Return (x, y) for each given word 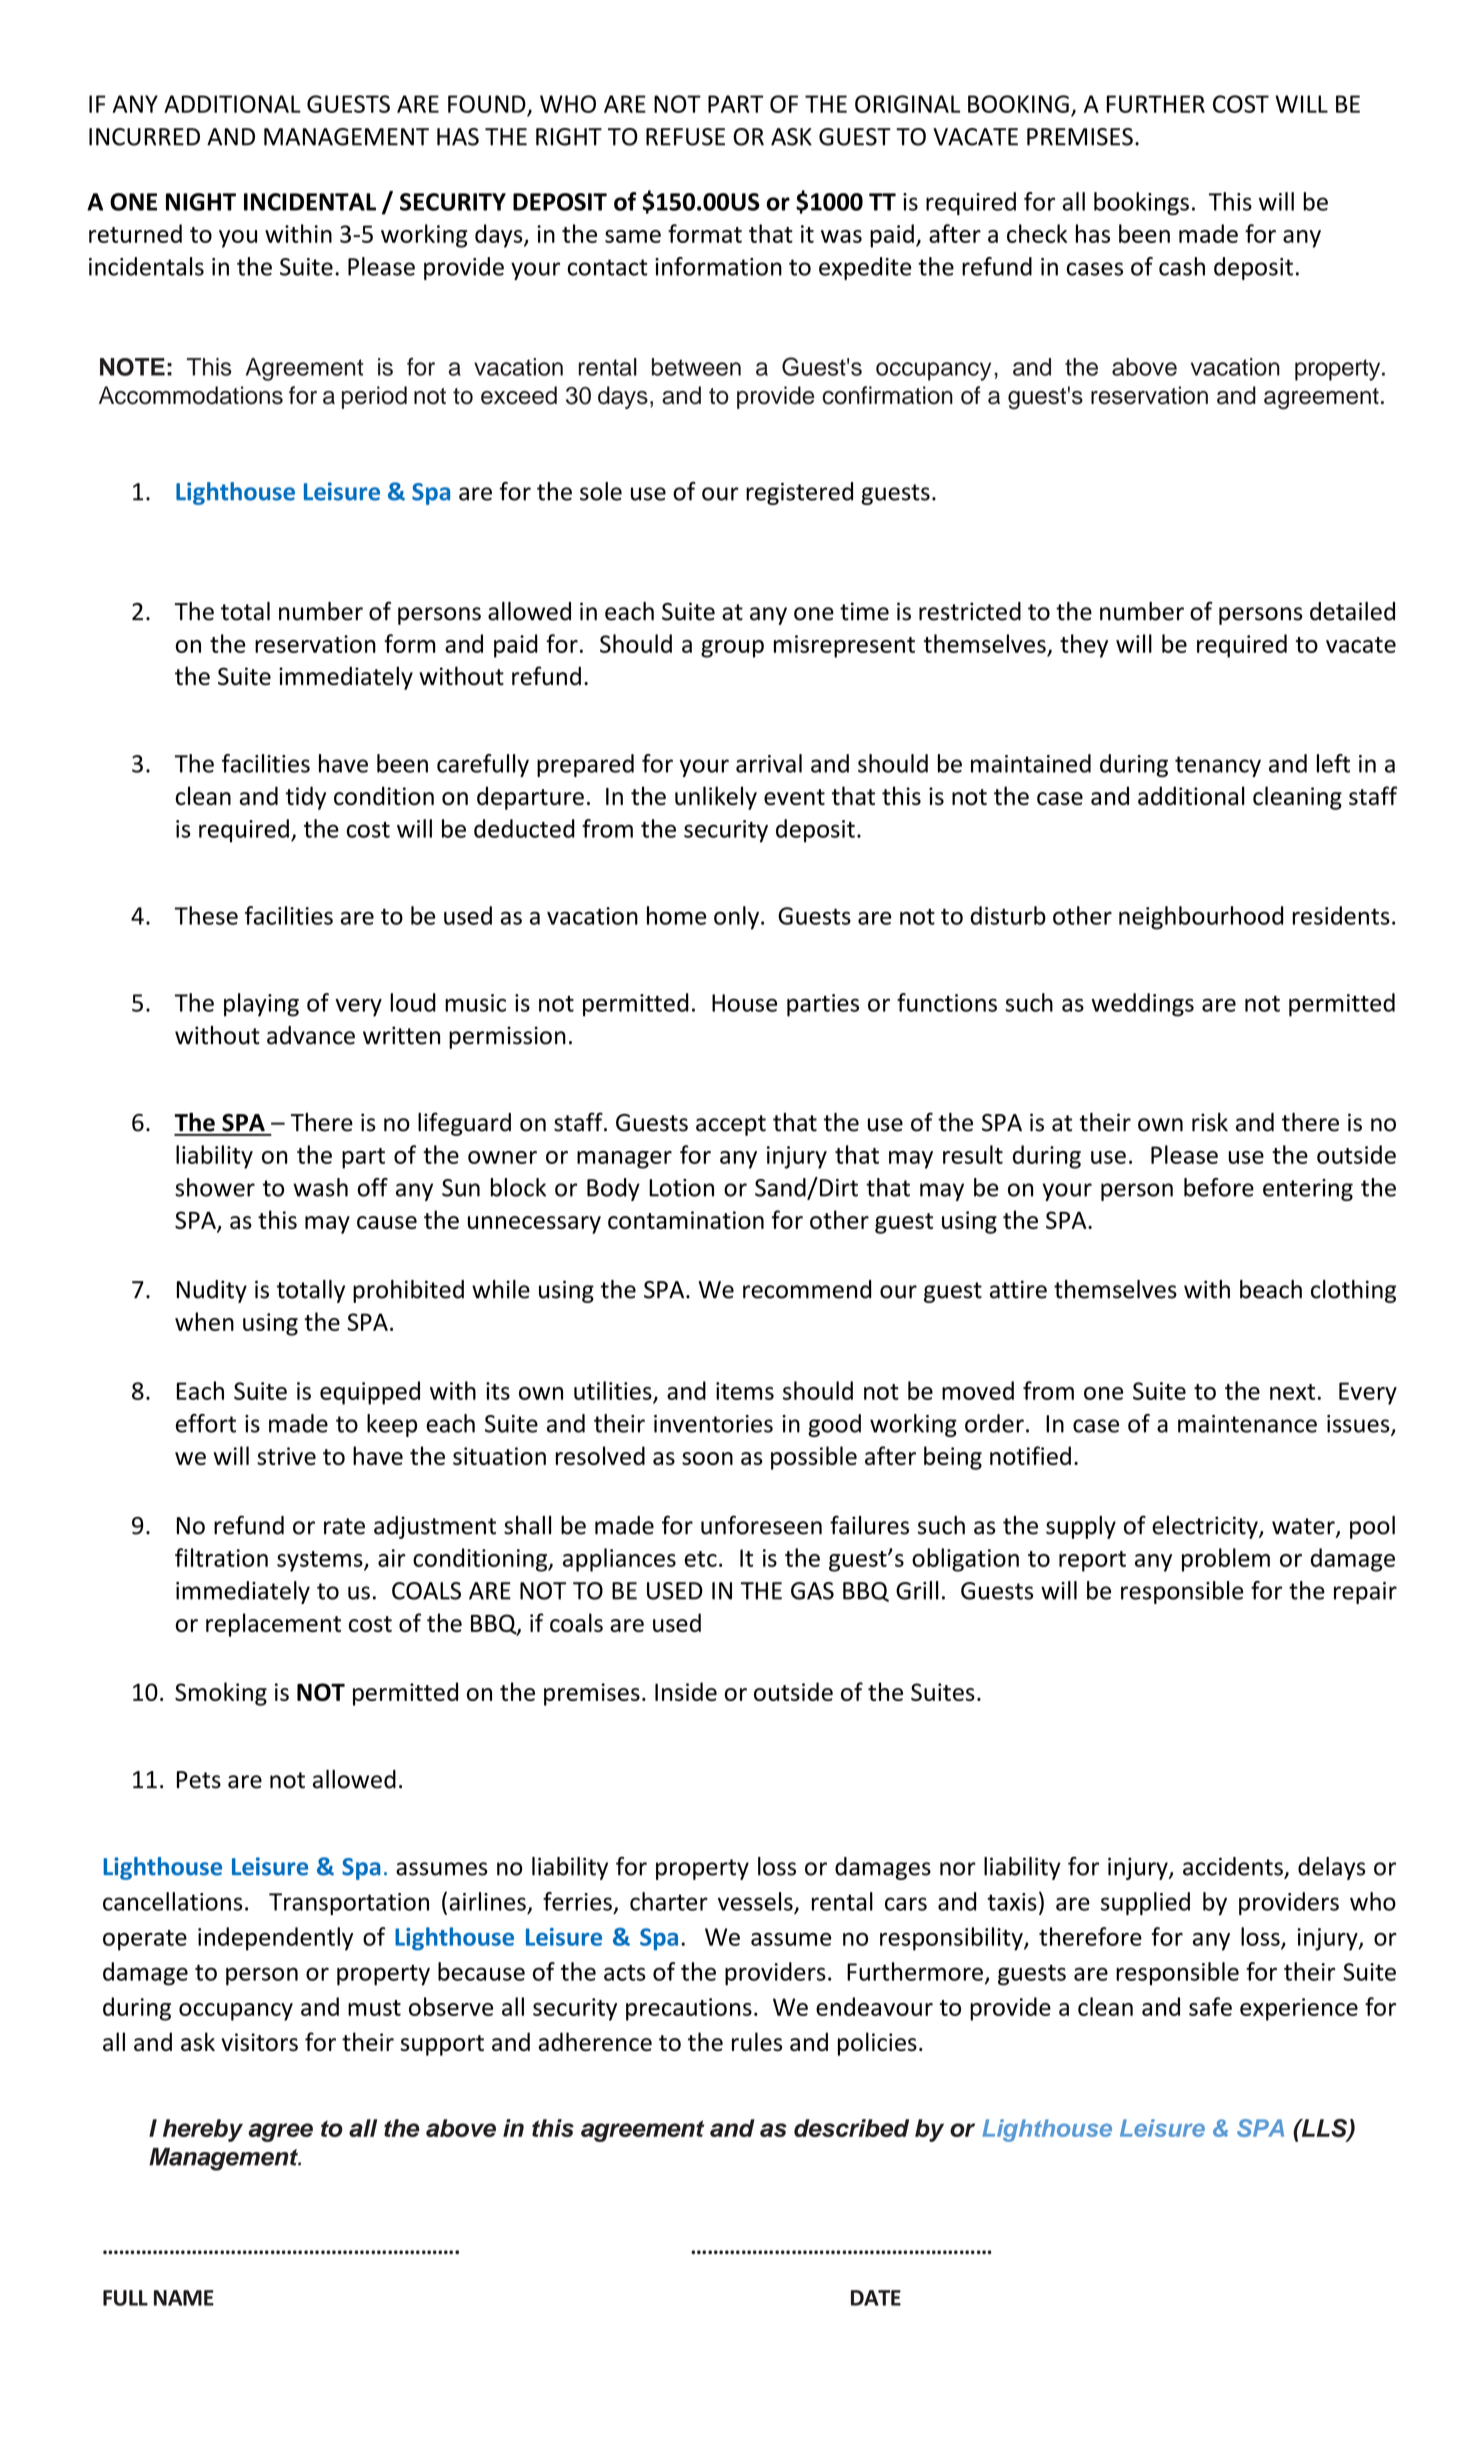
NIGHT (201, 202)
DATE (876, 2298)
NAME (184, 2298)
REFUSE (685, 137)
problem (1226, 1560)
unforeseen (761, 1525)
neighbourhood (1201, 918)
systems (321, 1561)
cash (1182, 266)
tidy (306, 798)
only (738, 918)
